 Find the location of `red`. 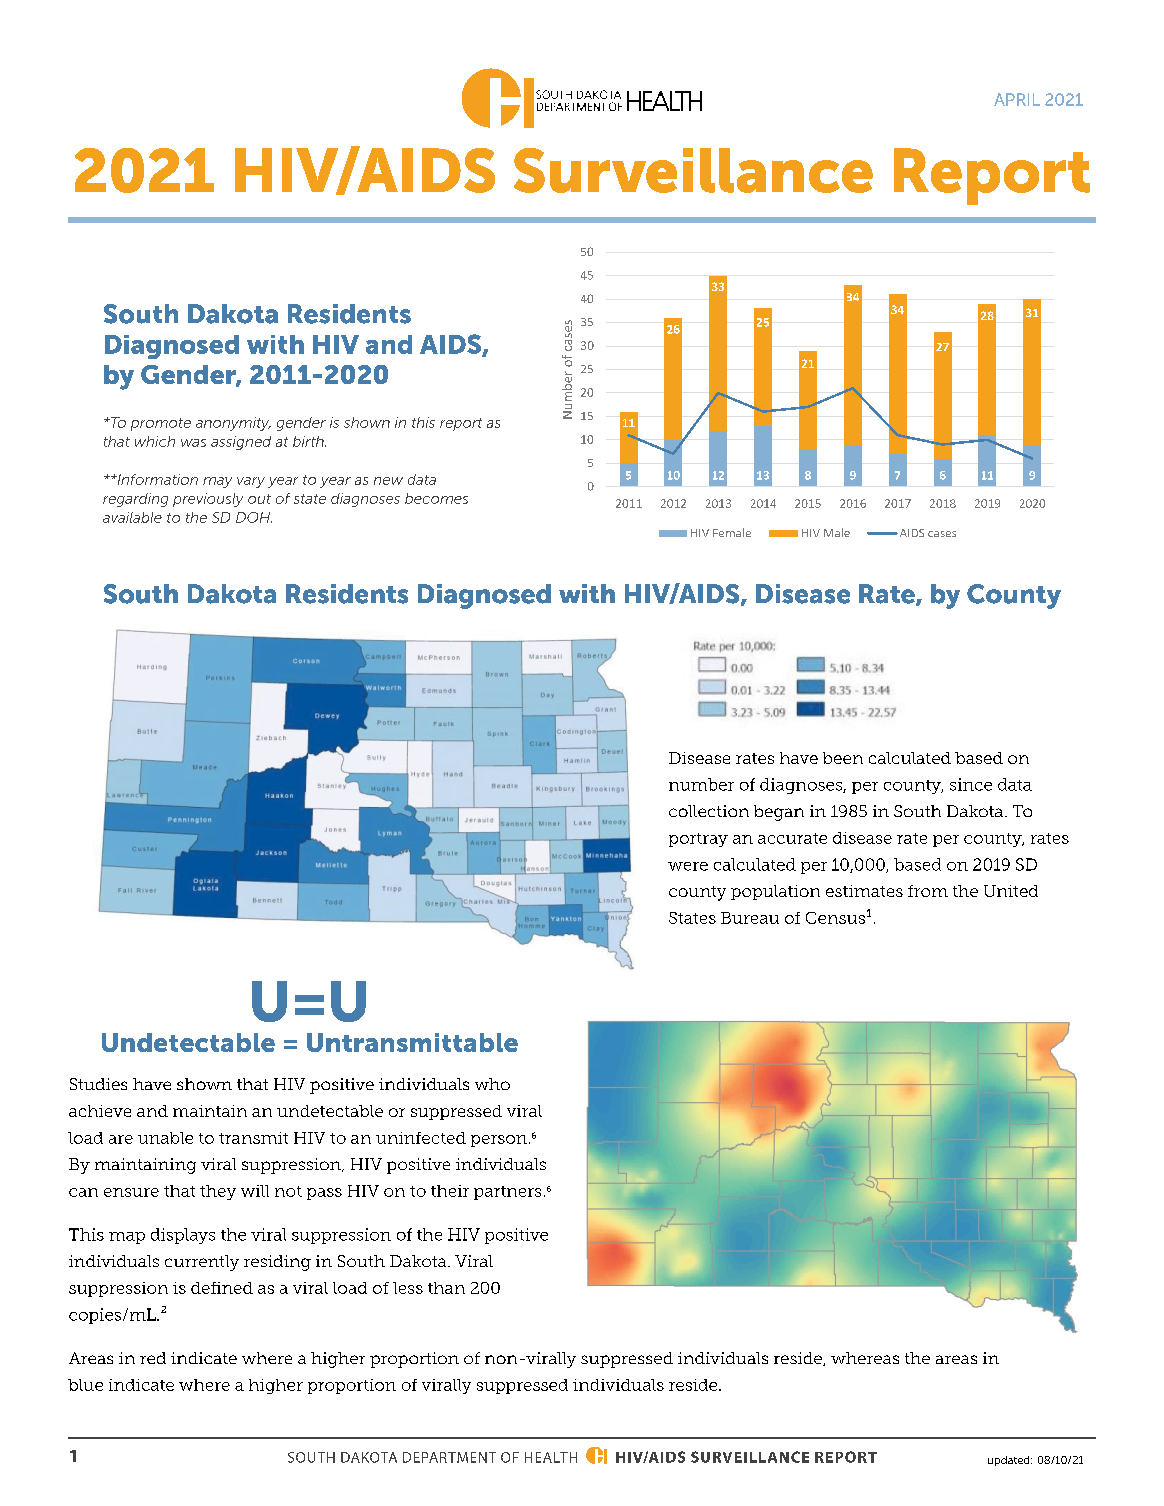

red is located at coordinates (153, 1358).
